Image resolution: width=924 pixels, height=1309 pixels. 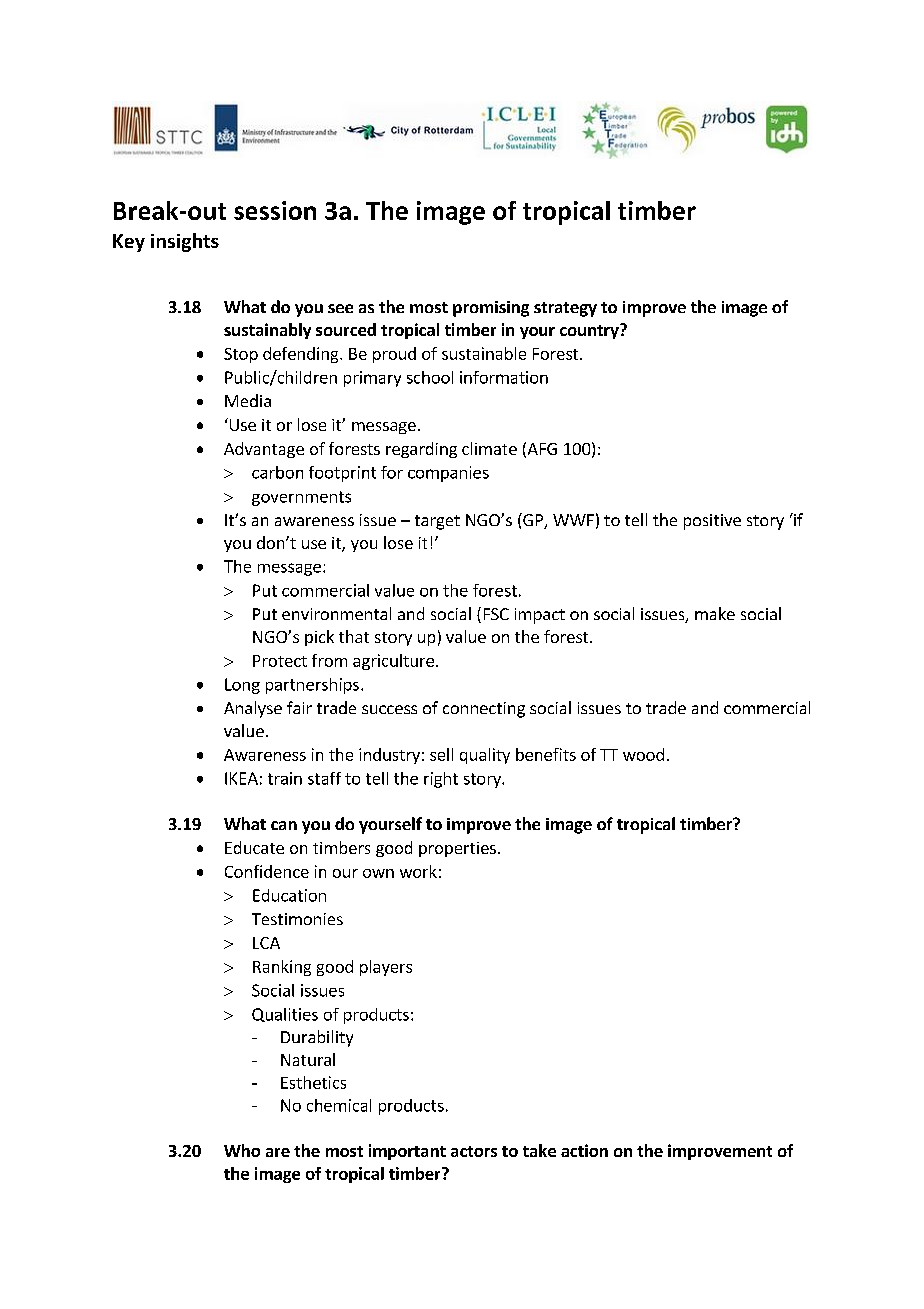 I want to click on wood, so click(x=643, y=754).
